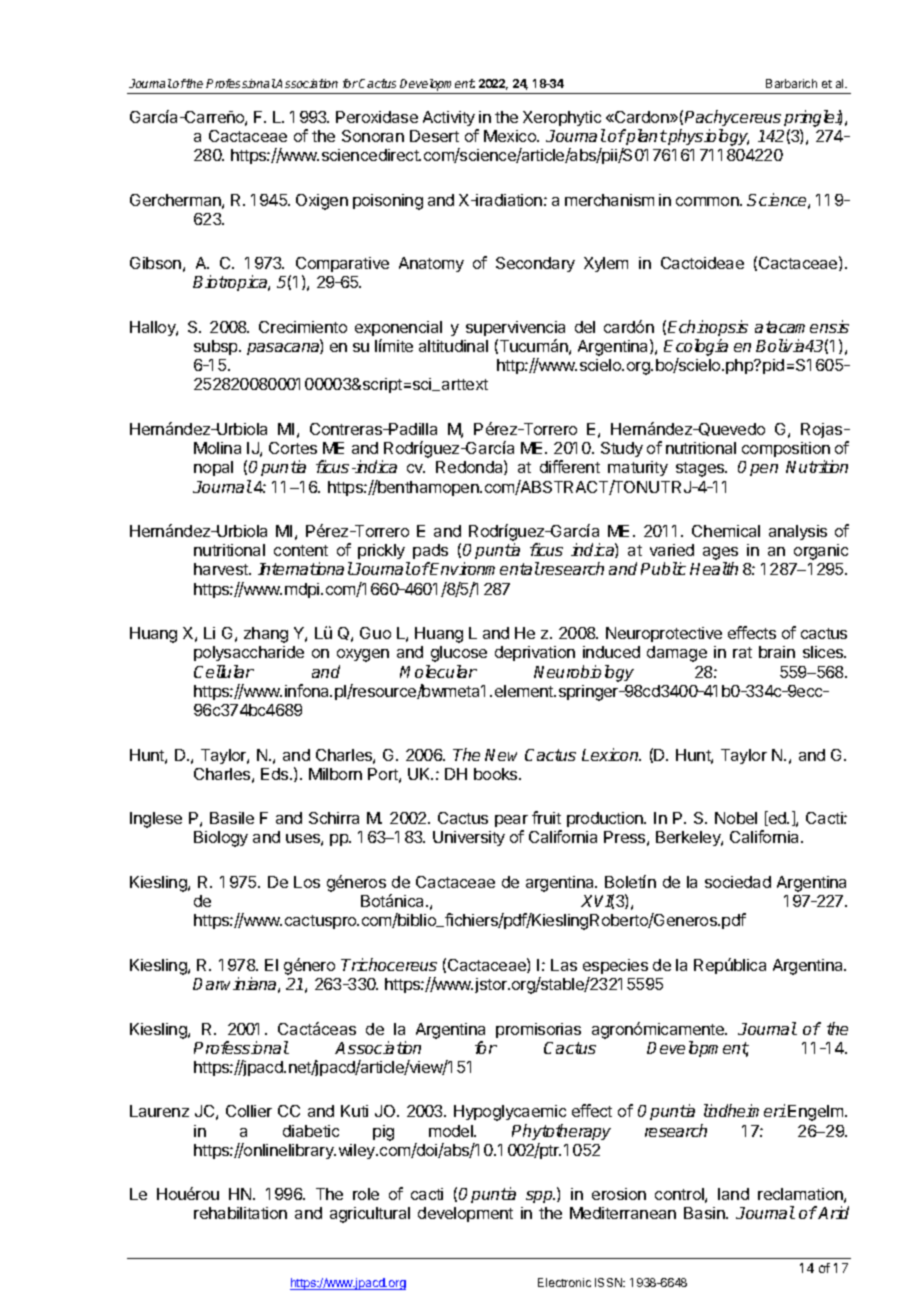 The image size is (903, 1316). Describe the element at coordinates (540, 1197) in the screenshot. I see `spp` at that location.
